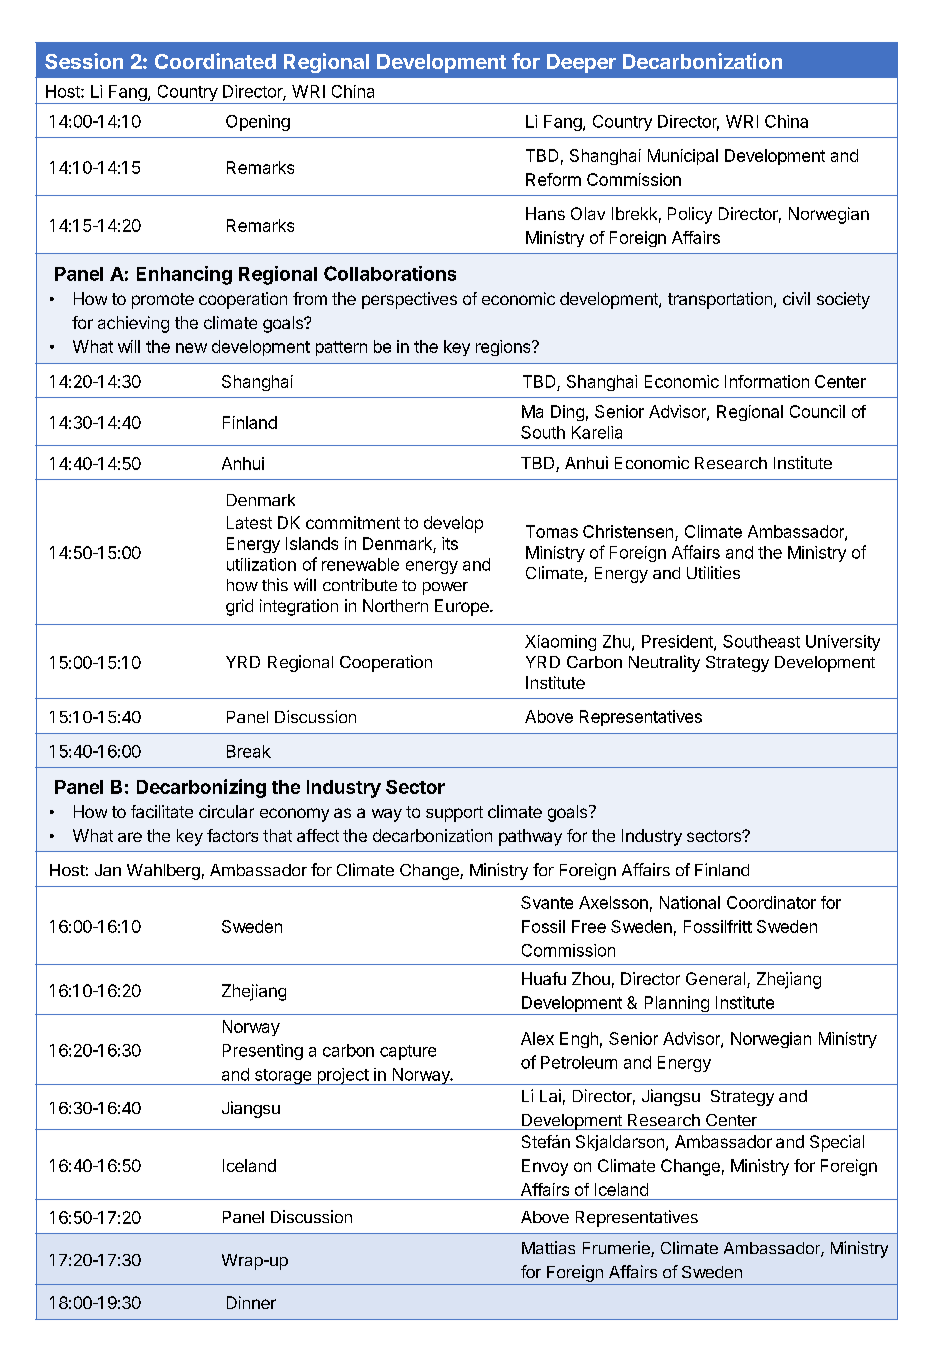  What do you see at coordinates (249, 522) in the document?
I see `Latest` at bounding box center [249, 522].
